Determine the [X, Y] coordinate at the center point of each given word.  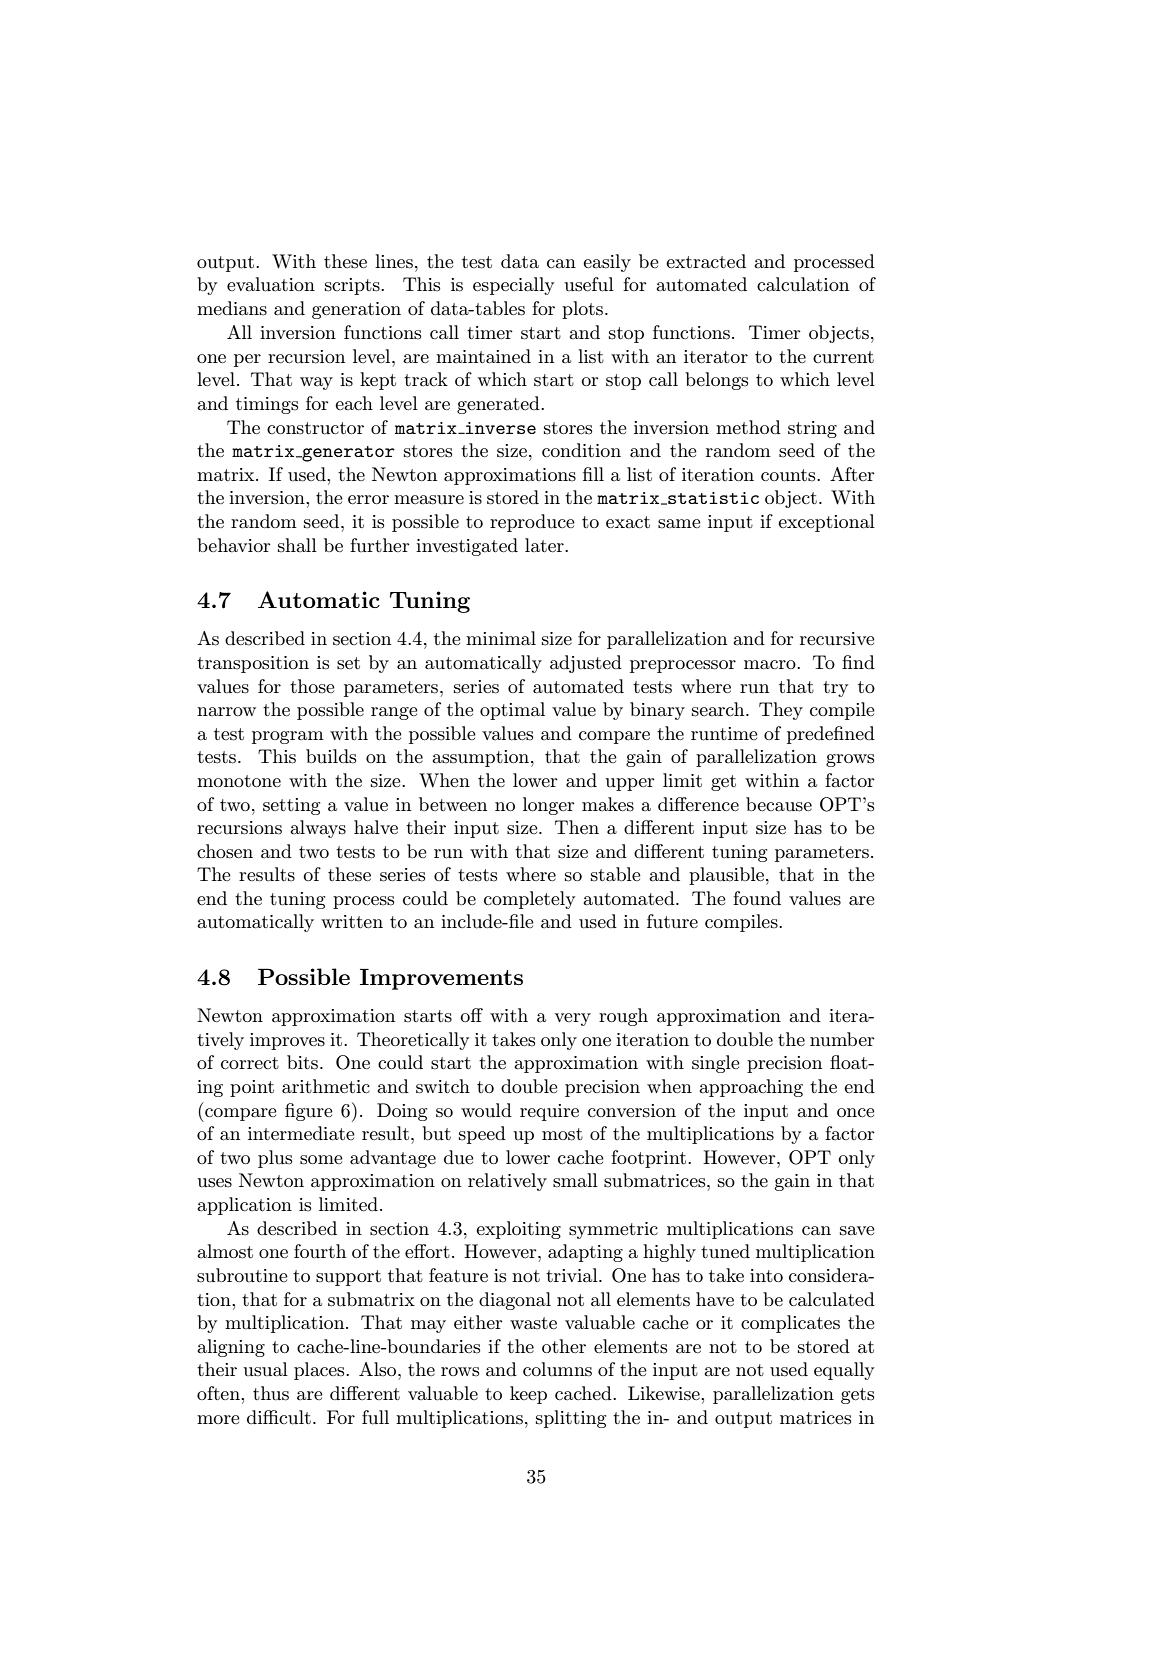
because [779, 804]
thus [271, 1393]
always [318, 829]
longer [549, 806]
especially [513, 286]
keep [528, 1395]
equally [844, 1371]
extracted [706, 261]
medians [232, 308]
